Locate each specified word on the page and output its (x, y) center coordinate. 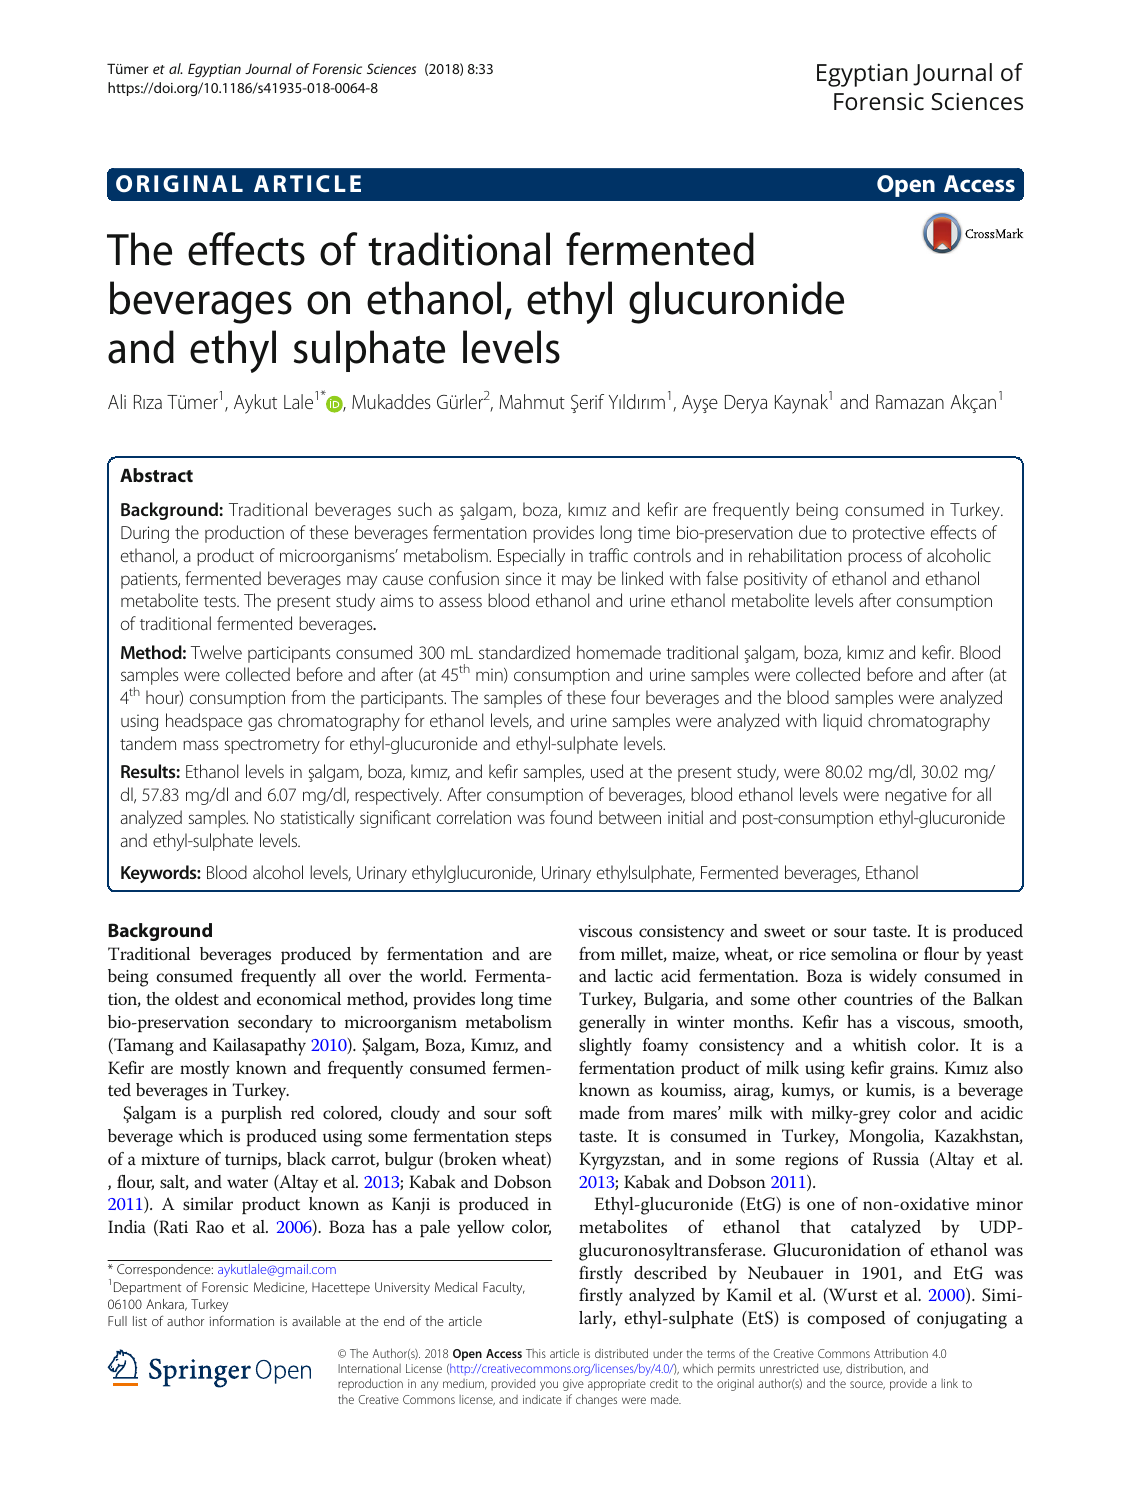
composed (846, 1319)
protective (889, 534)
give (573, 1385)
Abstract (156, 475)
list (140, 1321)
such (415, 509)
